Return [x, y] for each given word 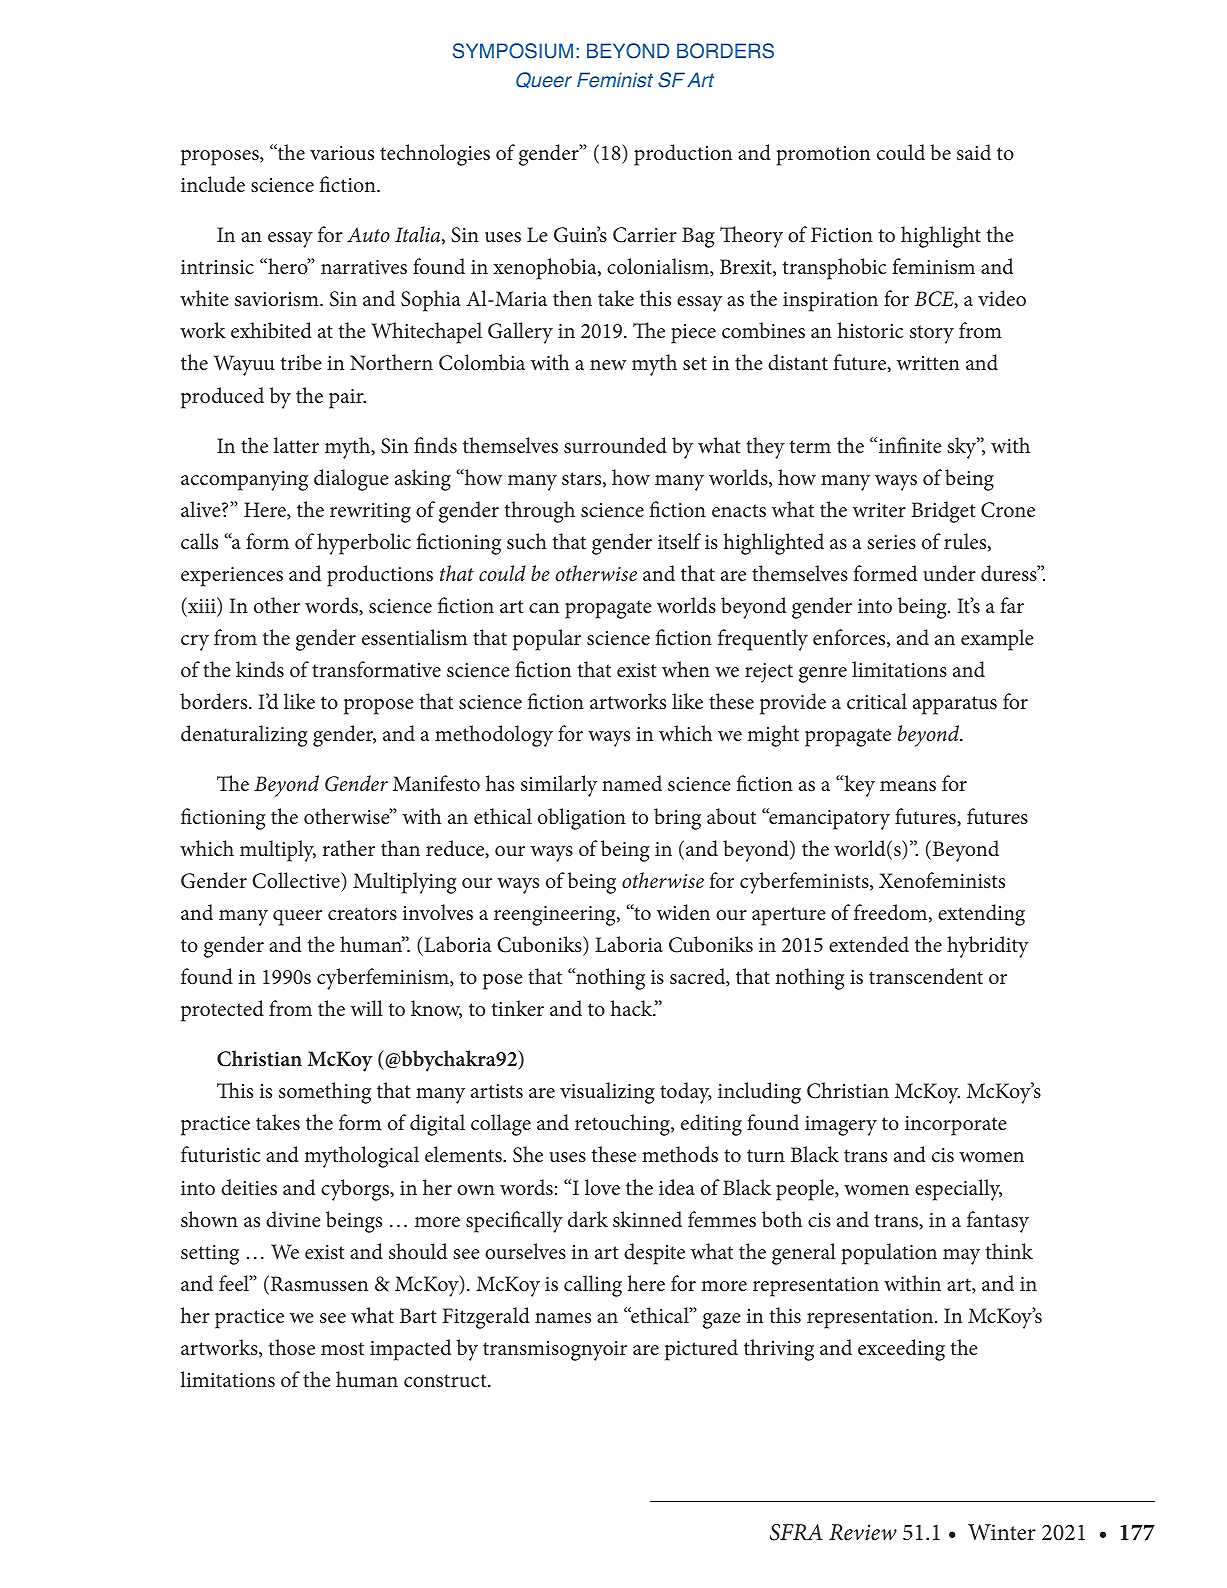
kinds [260, 669]
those [292, 1347]
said [974, 152]
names [563, 1318]
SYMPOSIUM [513, 51]
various [342, 153]
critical [877, 701]
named [632, 783]
